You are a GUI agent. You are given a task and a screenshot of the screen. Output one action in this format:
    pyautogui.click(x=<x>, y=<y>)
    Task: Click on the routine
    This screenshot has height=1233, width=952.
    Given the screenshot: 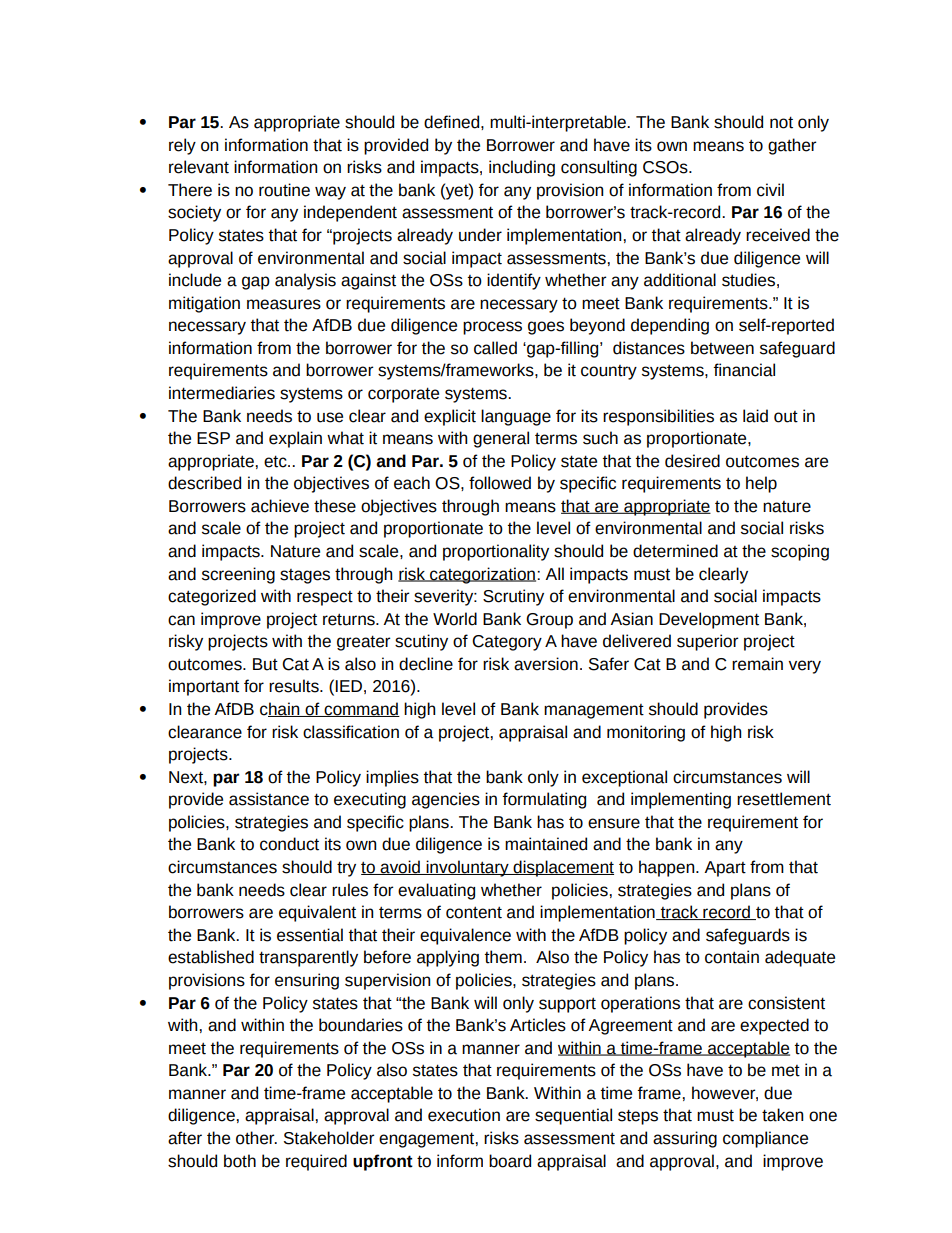 What is the action you would take?
    pyautogui.click(x=284, y=190)
